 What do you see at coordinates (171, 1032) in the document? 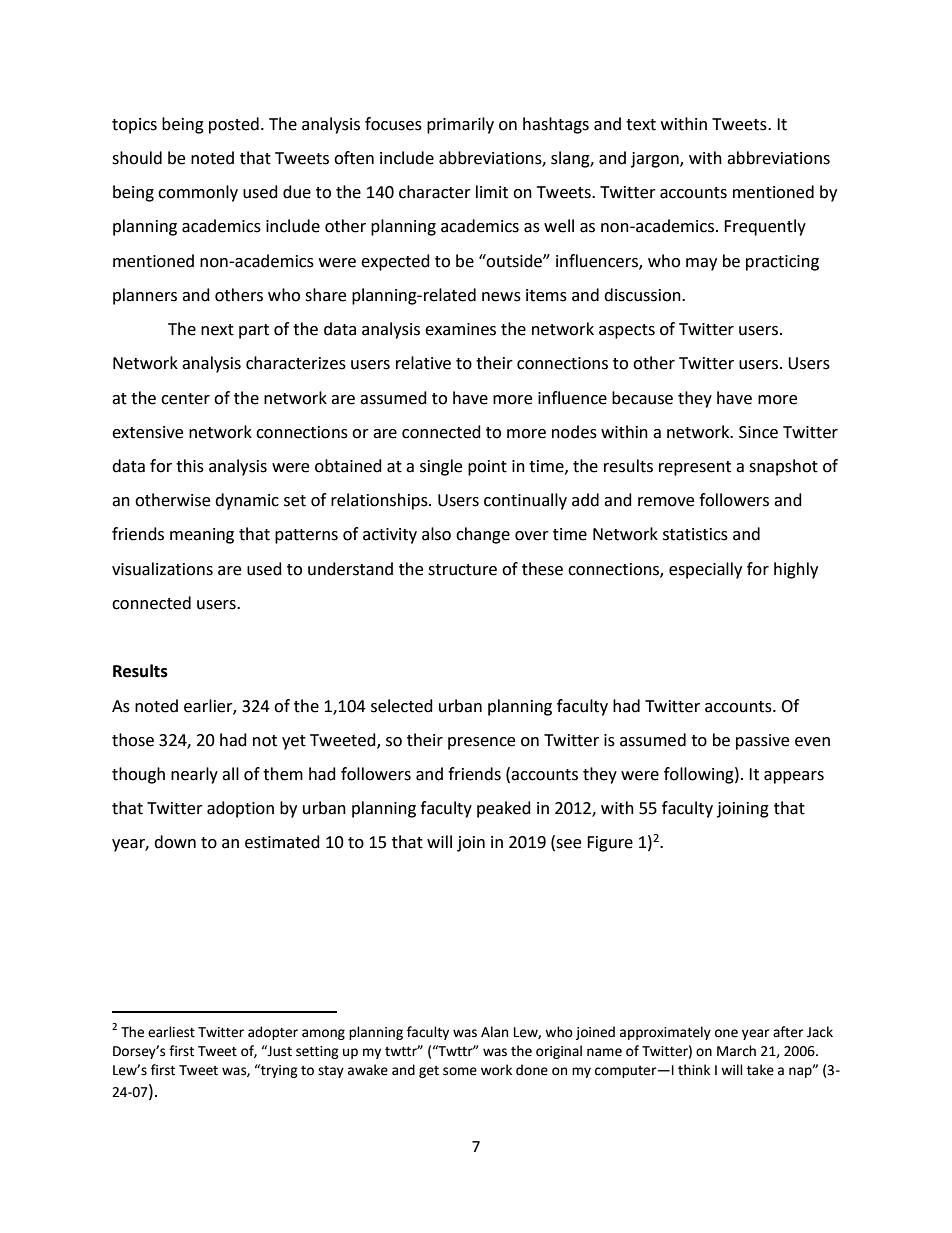
I see `earliest` at bounding box center [171, 1032].
